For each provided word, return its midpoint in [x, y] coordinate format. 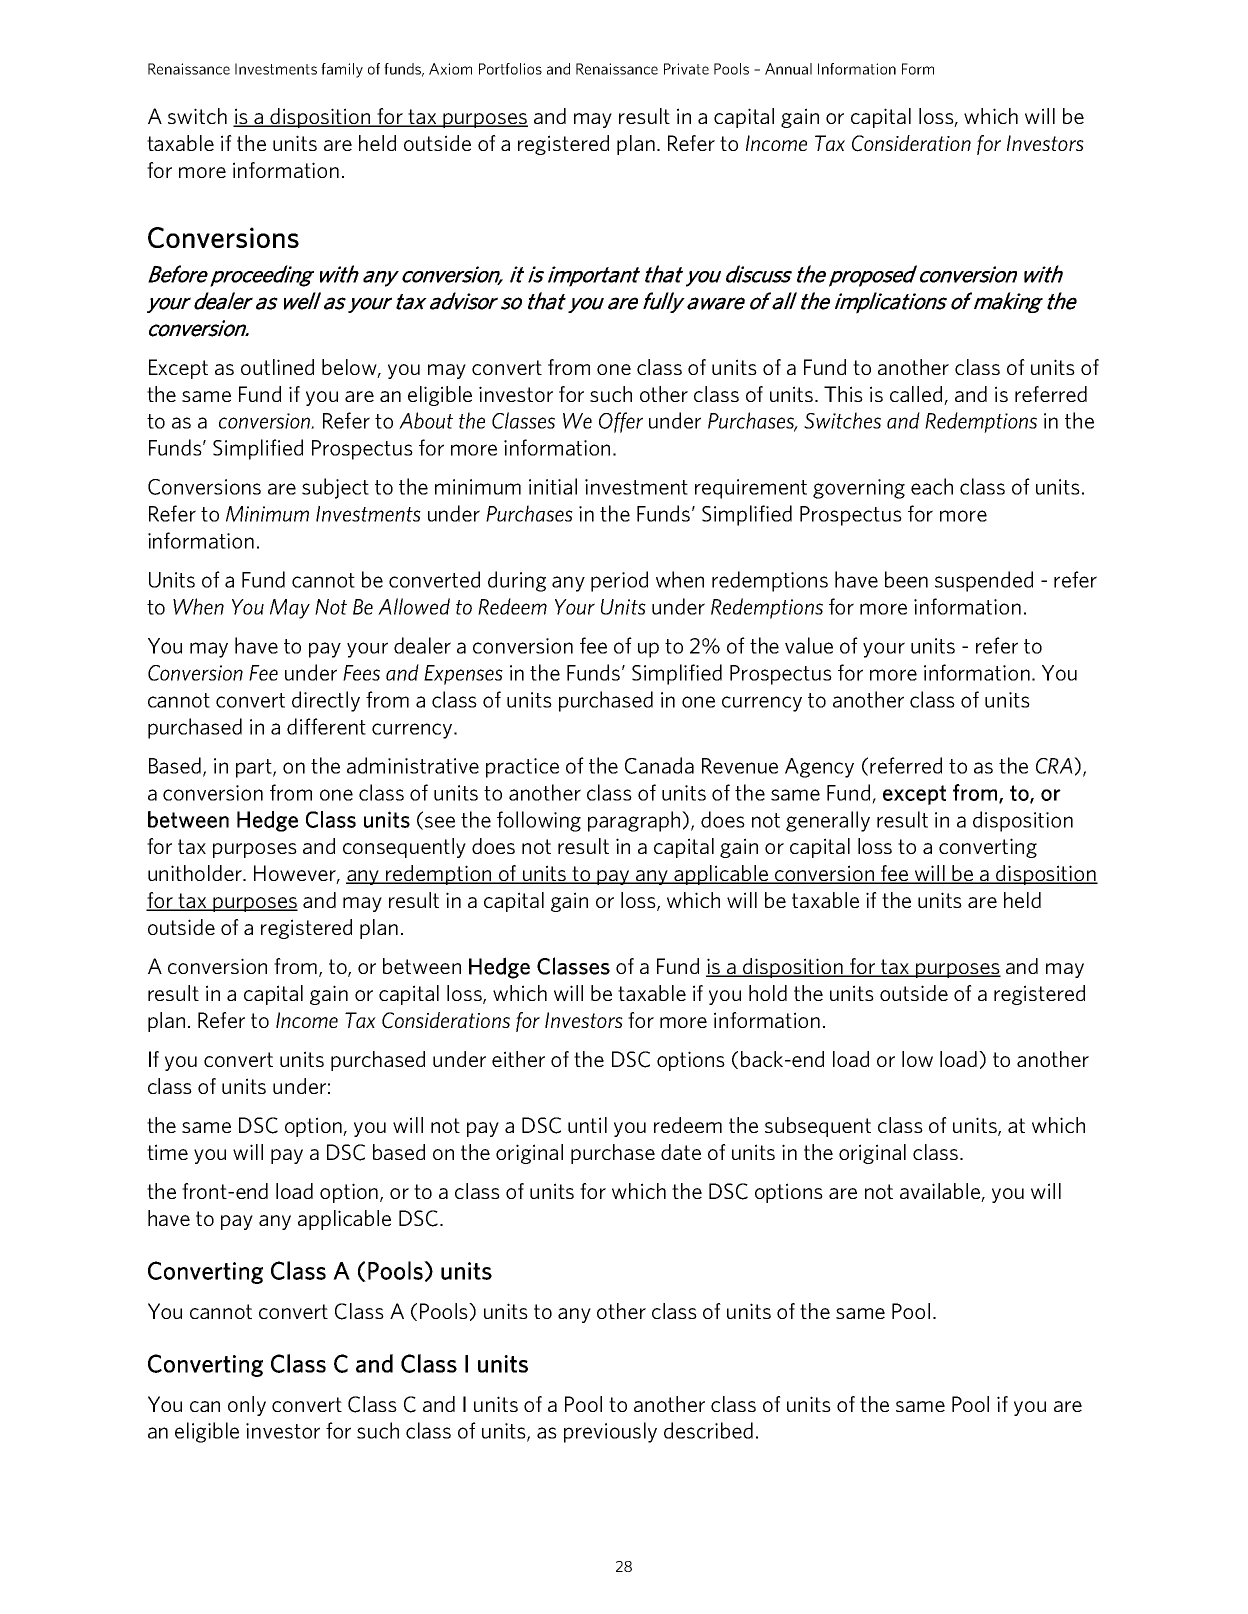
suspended [984, 581]
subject [335, 488]
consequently [404, 848]
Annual [788, 69]
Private [686, 69]
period [619, 581]
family [342, 70]
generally [828, 821]
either [518, 1059]
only [247, 1406]
